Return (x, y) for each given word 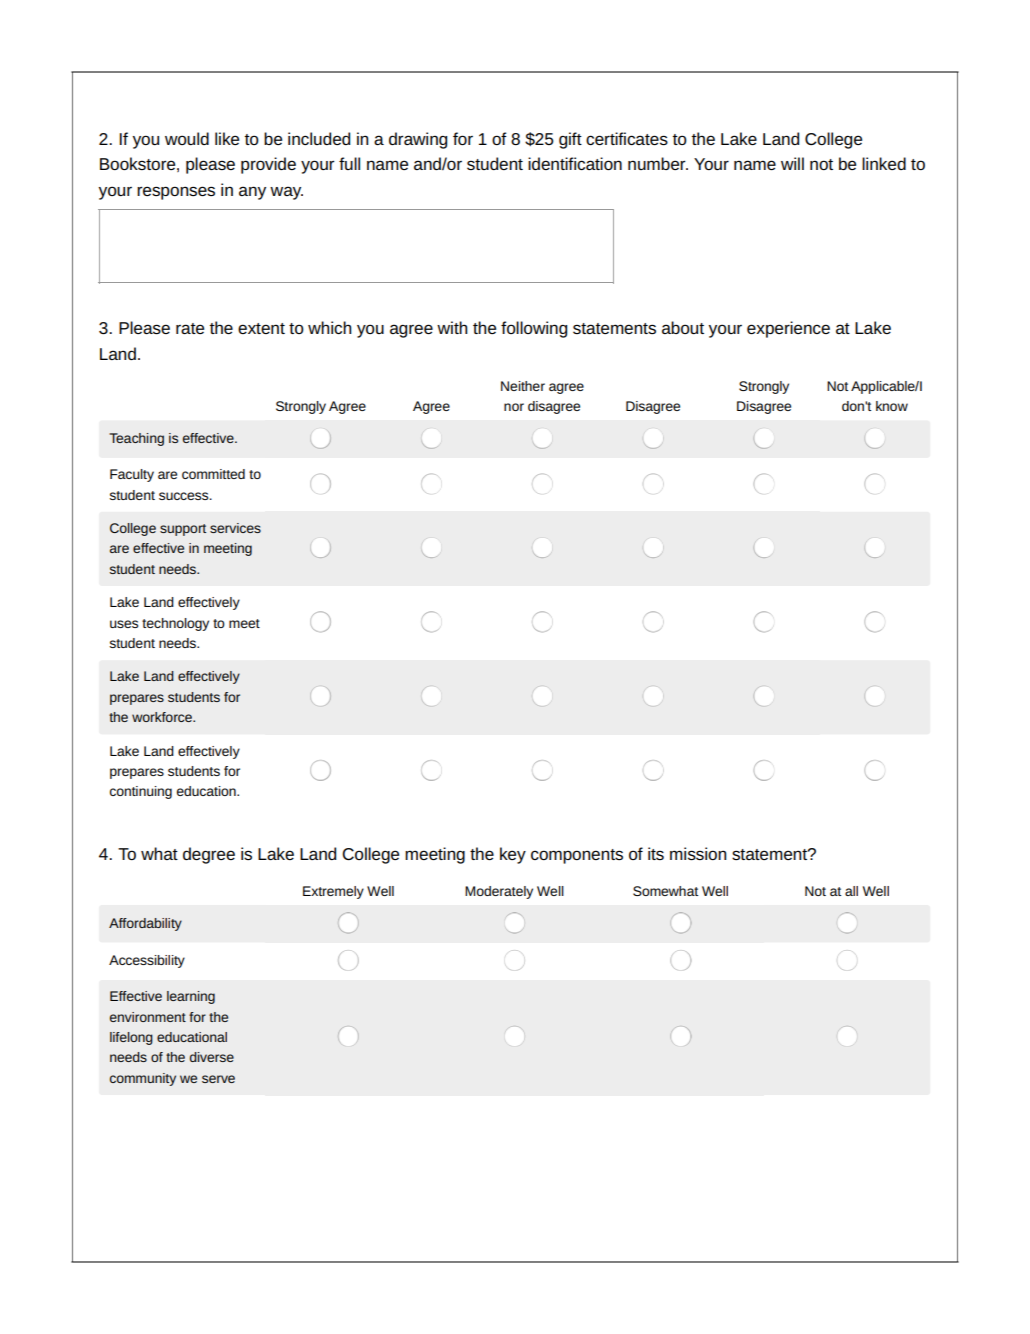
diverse (212, 1057)
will (792, 163)
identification (575, 163)
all (851, 891)
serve (218, 1079)
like (227, 138)
